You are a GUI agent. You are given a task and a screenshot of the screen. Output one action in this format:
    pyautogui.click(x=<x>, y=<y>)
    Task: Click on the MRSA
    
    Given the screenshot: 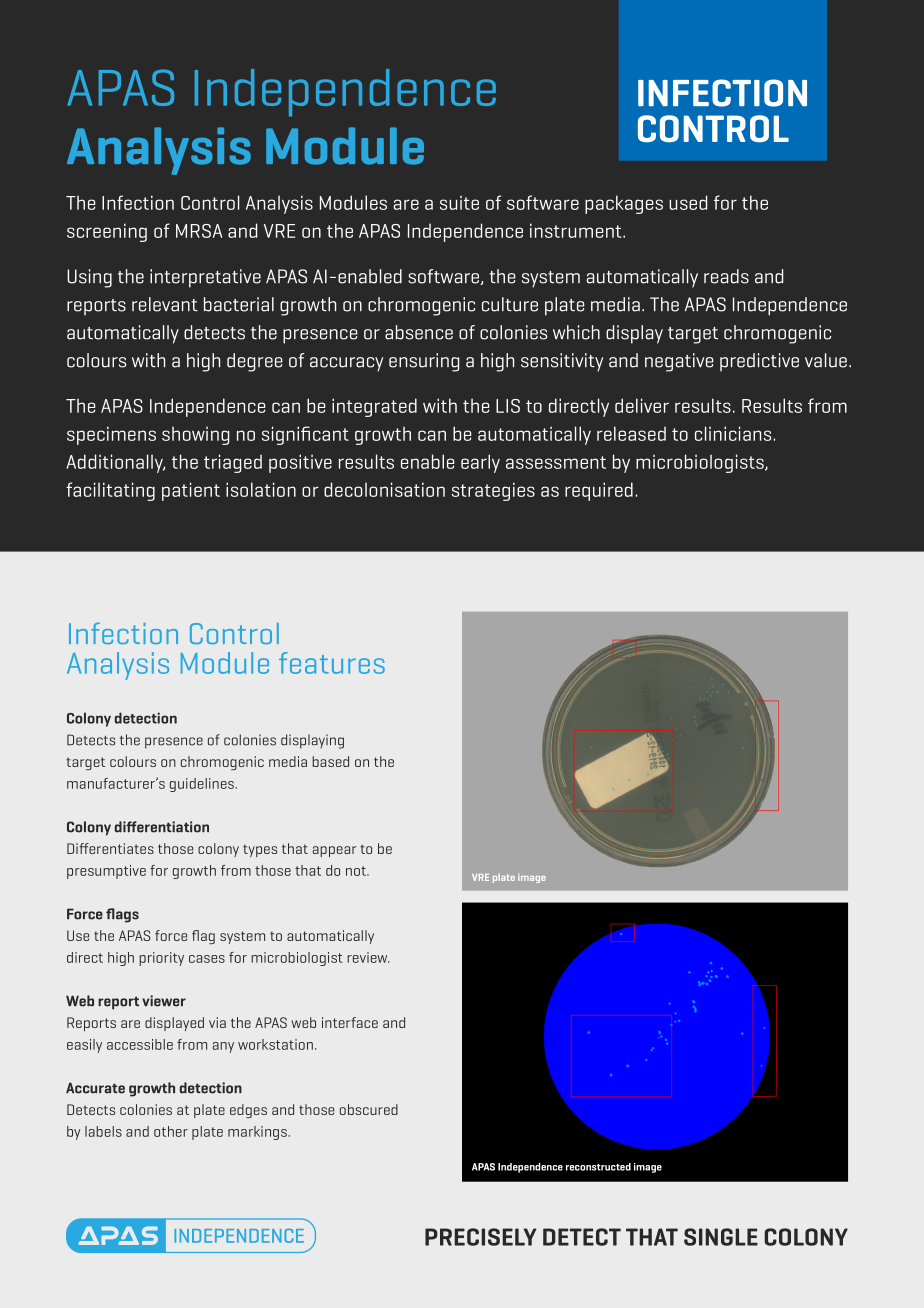 What is the action you would take?
    pyautogui.click(x=199, y=231)
